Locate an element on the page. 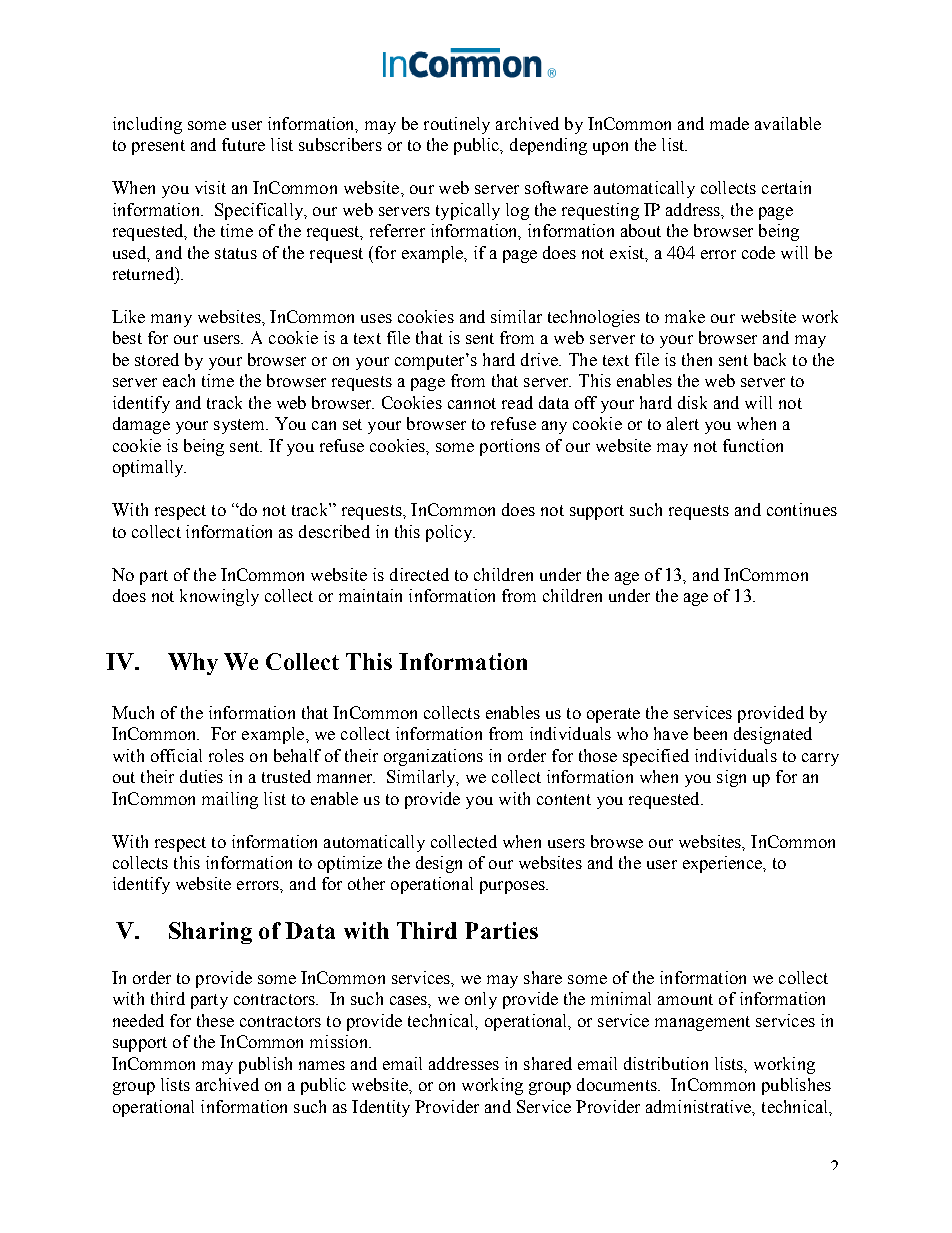 The width and height of the page is (952, 1233). directed is located at coordinates (419, 574).
